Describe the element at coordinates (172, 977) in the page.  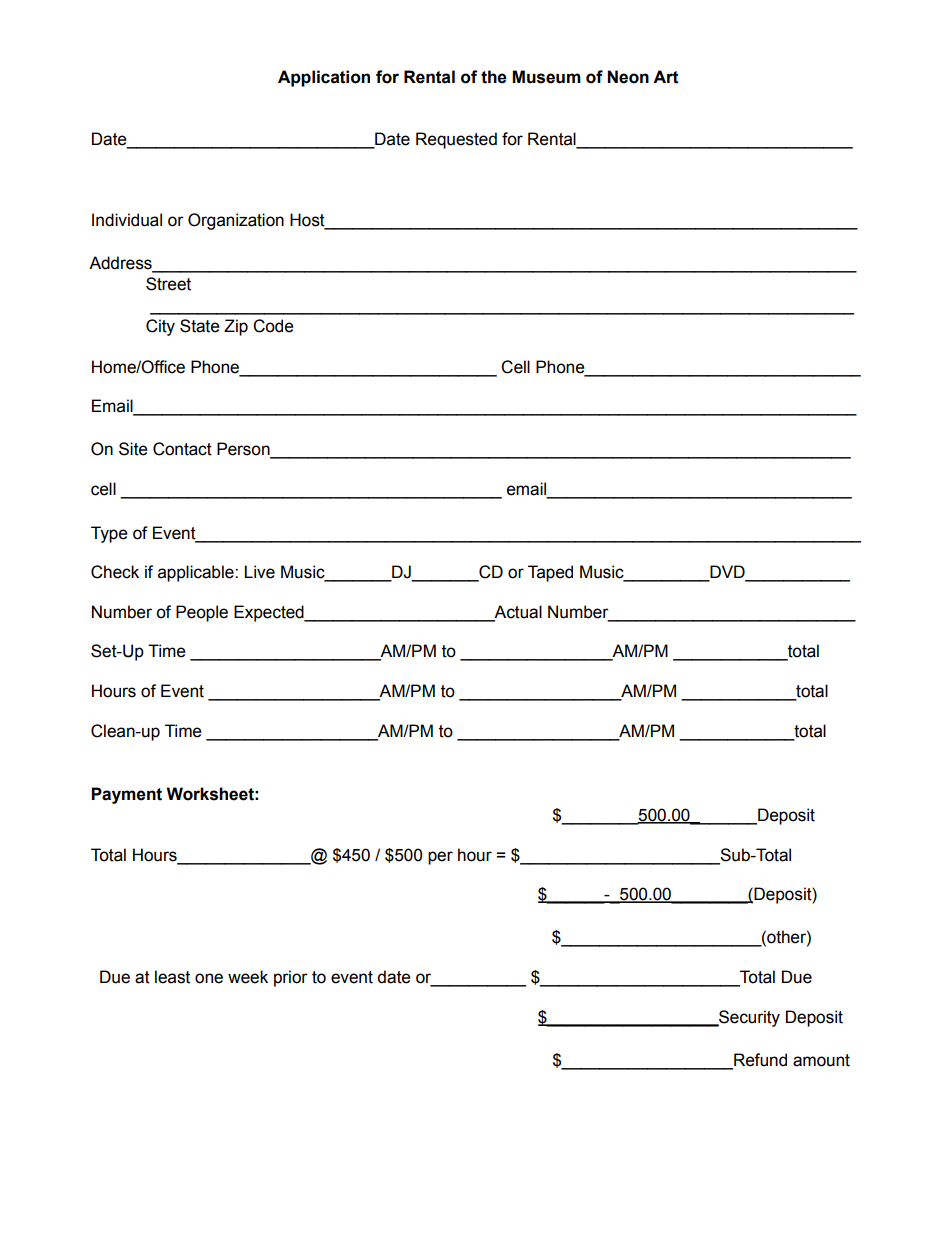
I see `least` at that location.
